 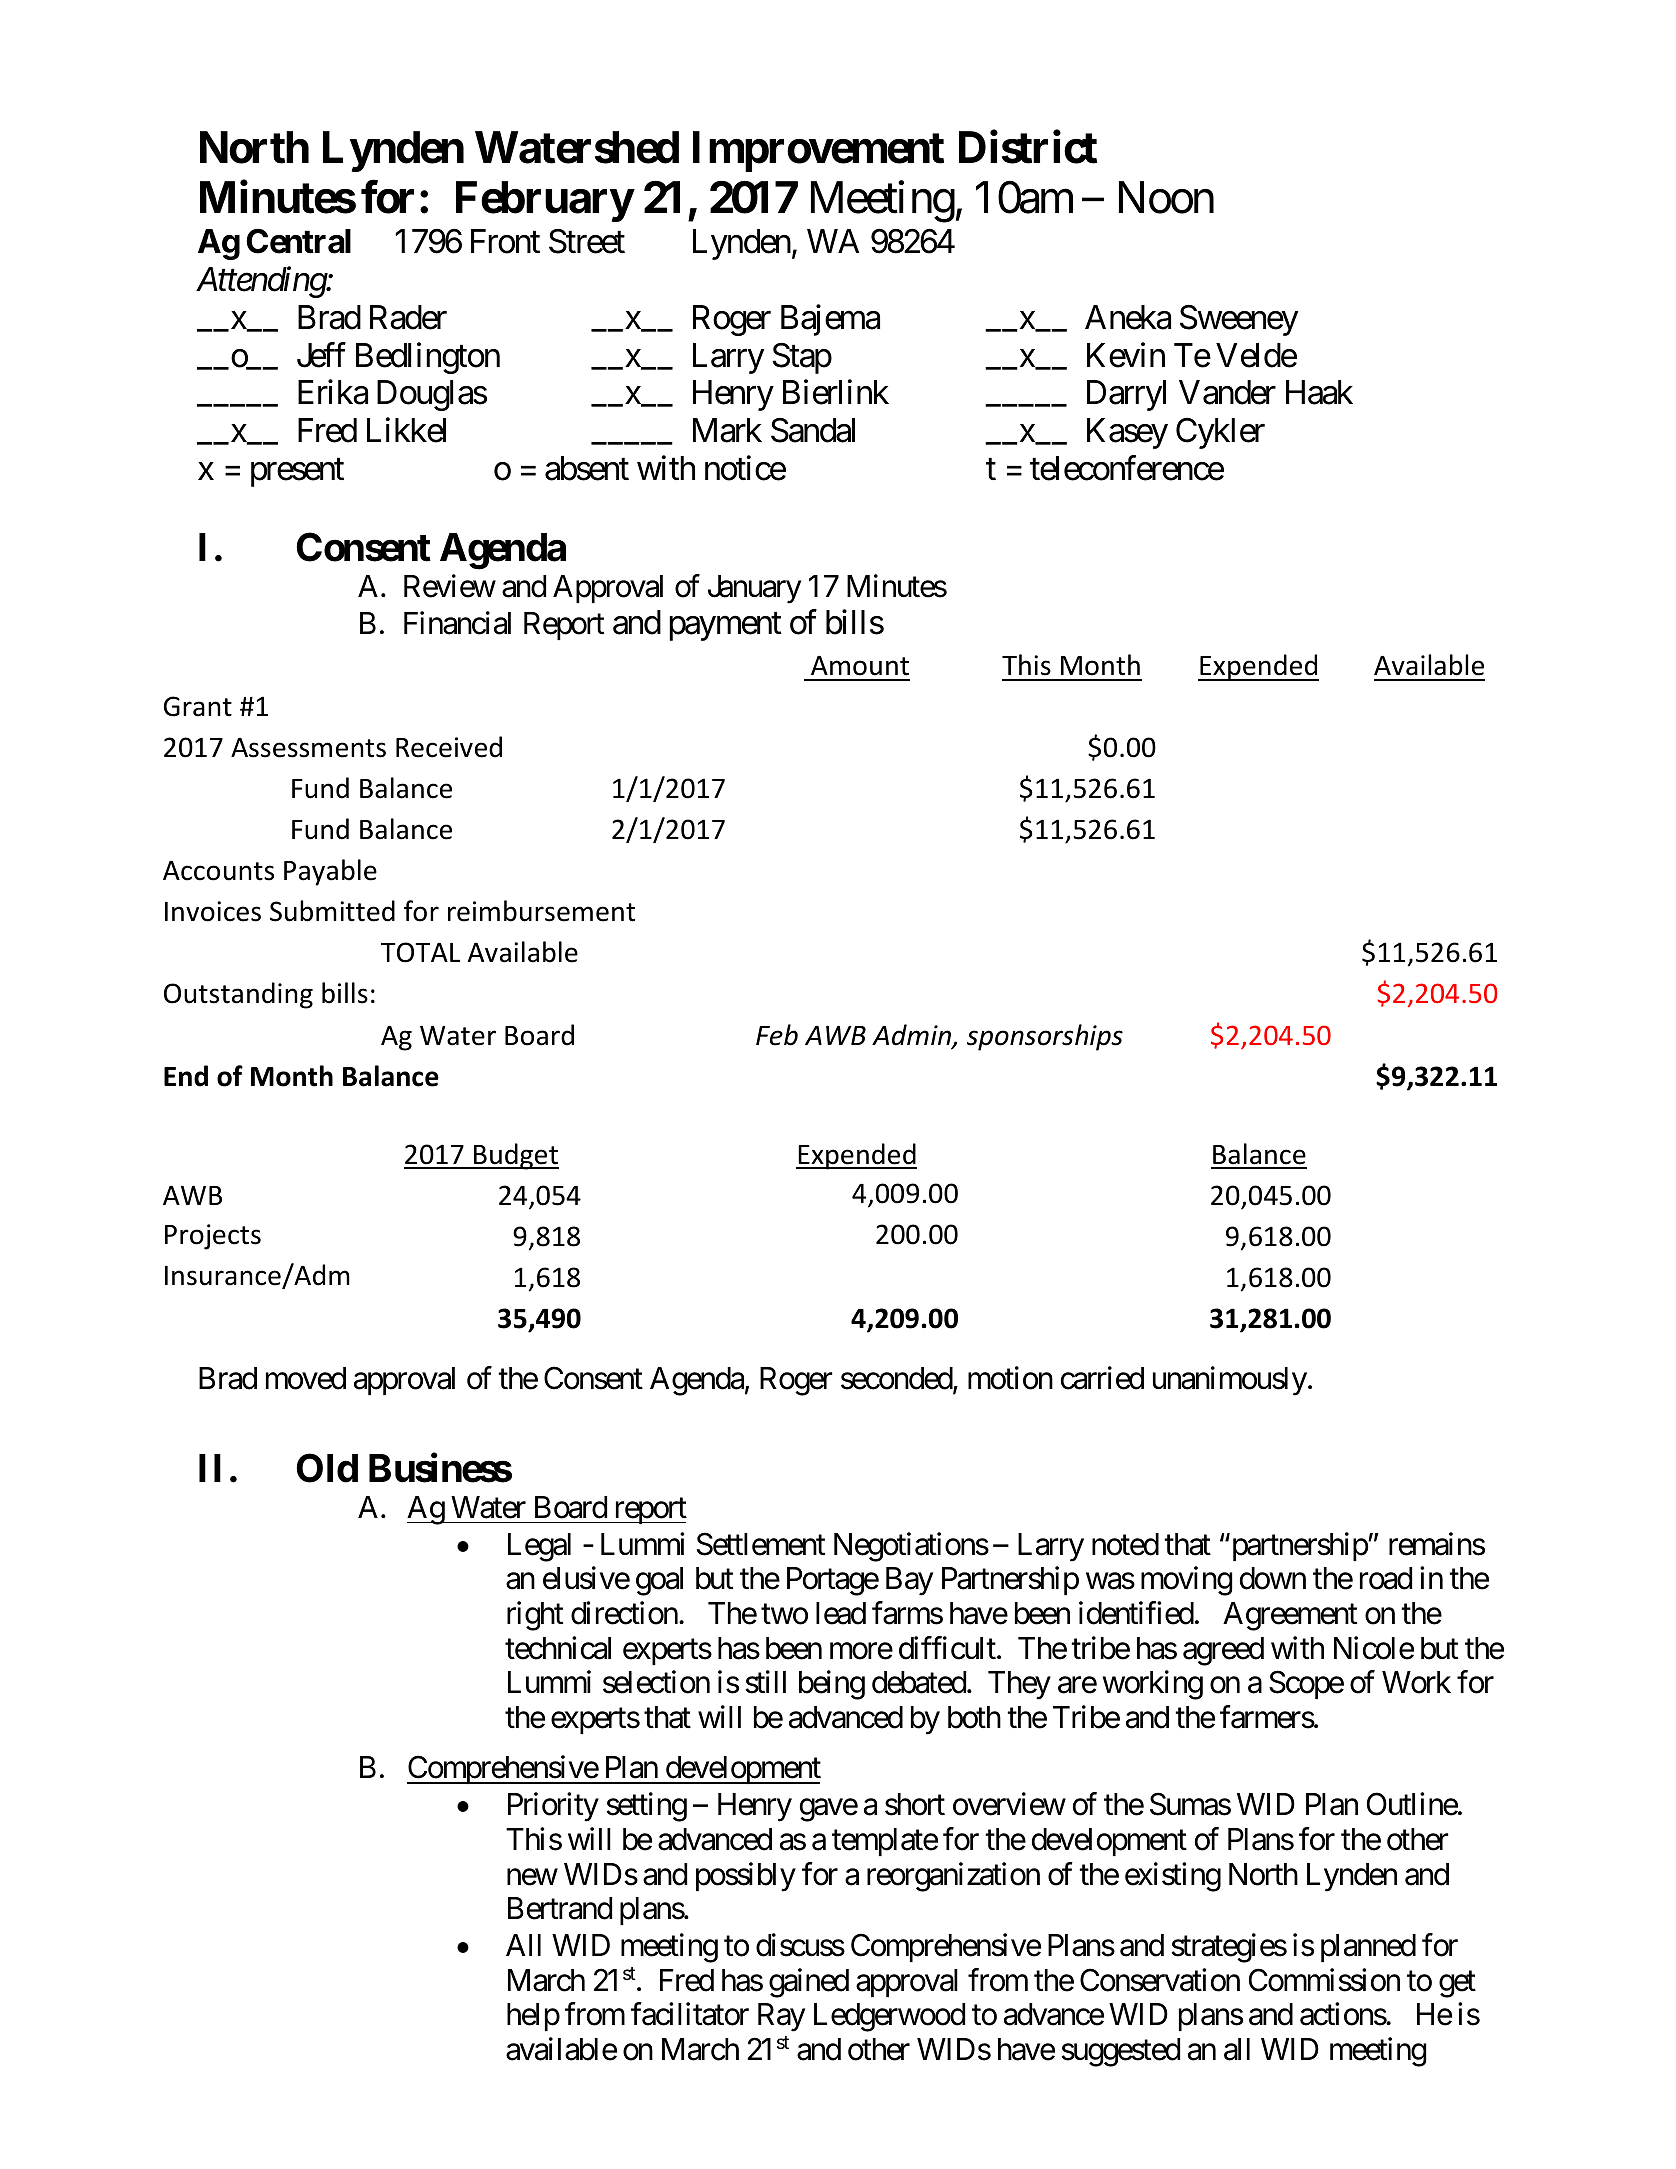 What do you see at coordinates (818, 152) in the document?
I see `Improvement` at bounding box center [818, 152].
